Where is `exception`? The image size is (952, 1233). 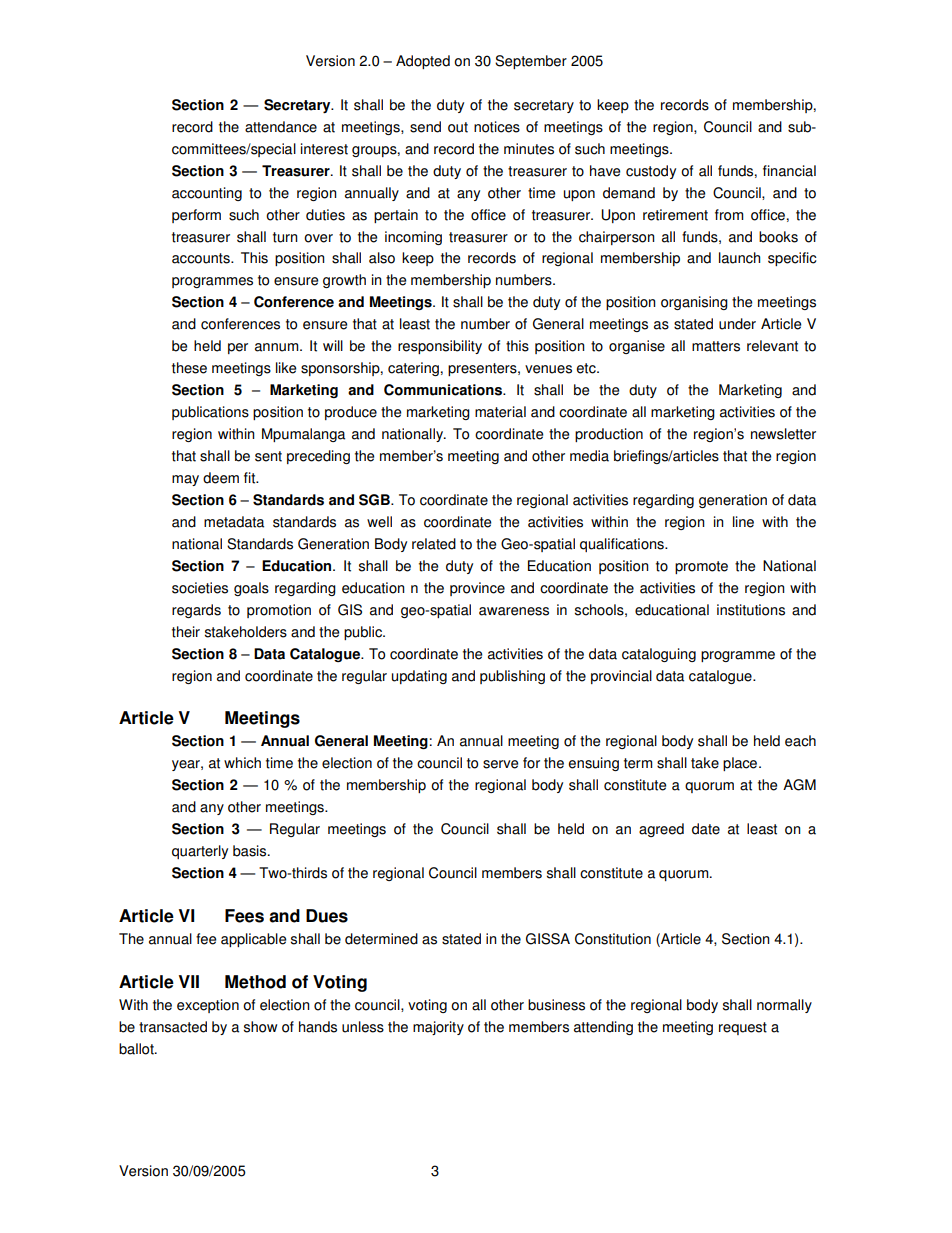 exception is located at coordinates (208, 1006).
